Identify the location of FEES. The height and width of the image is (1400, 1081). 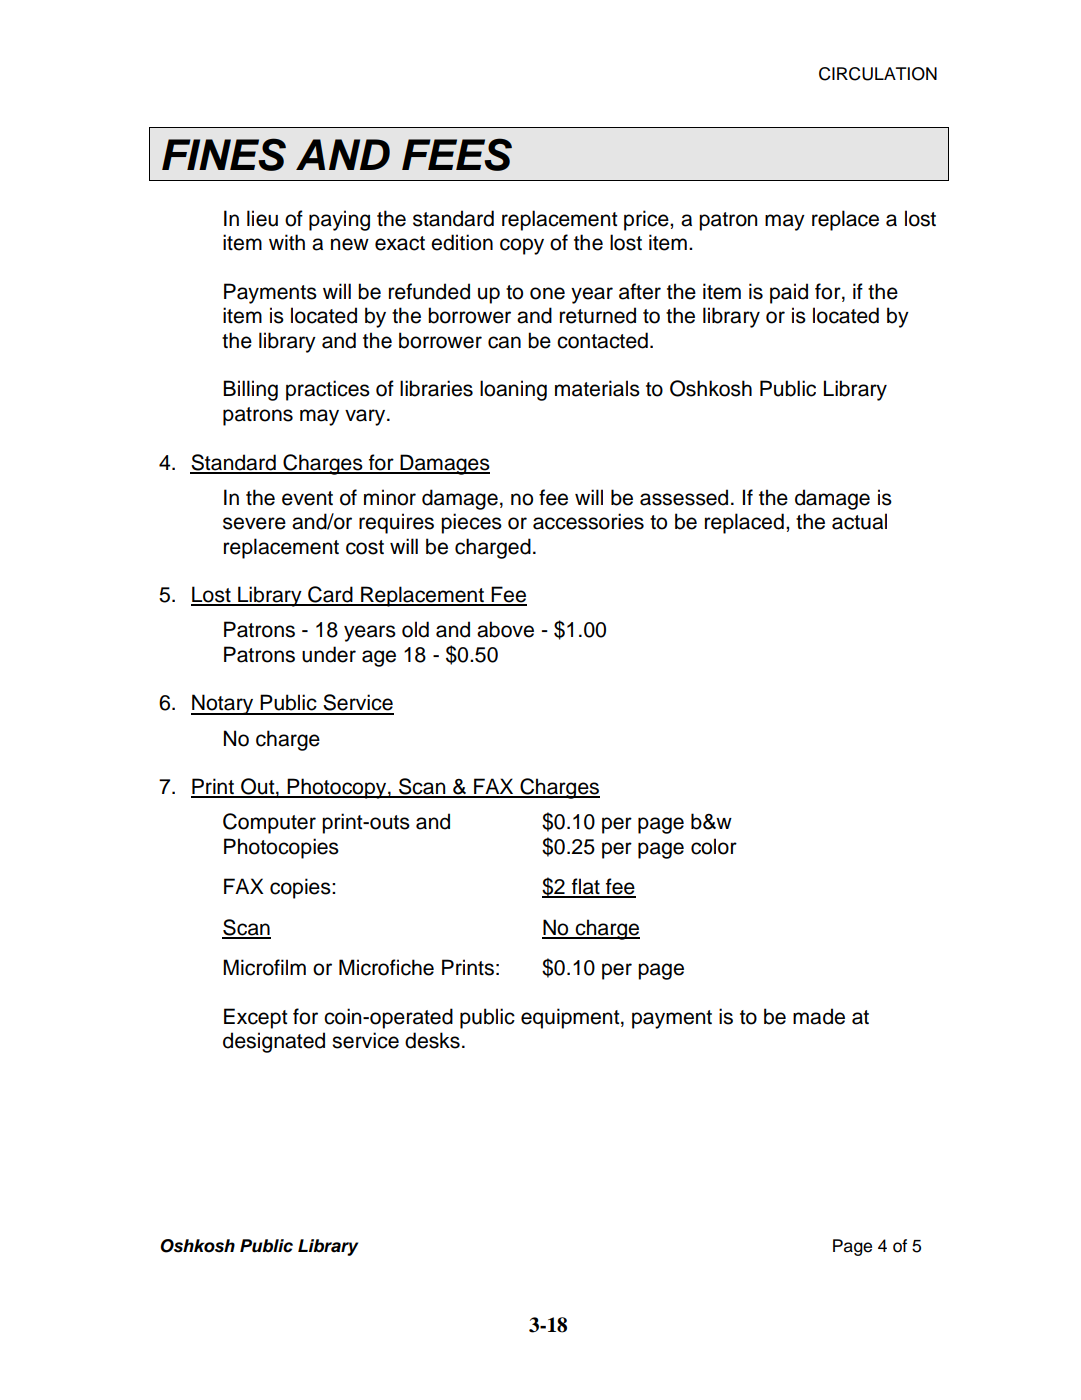
(457, 154).
